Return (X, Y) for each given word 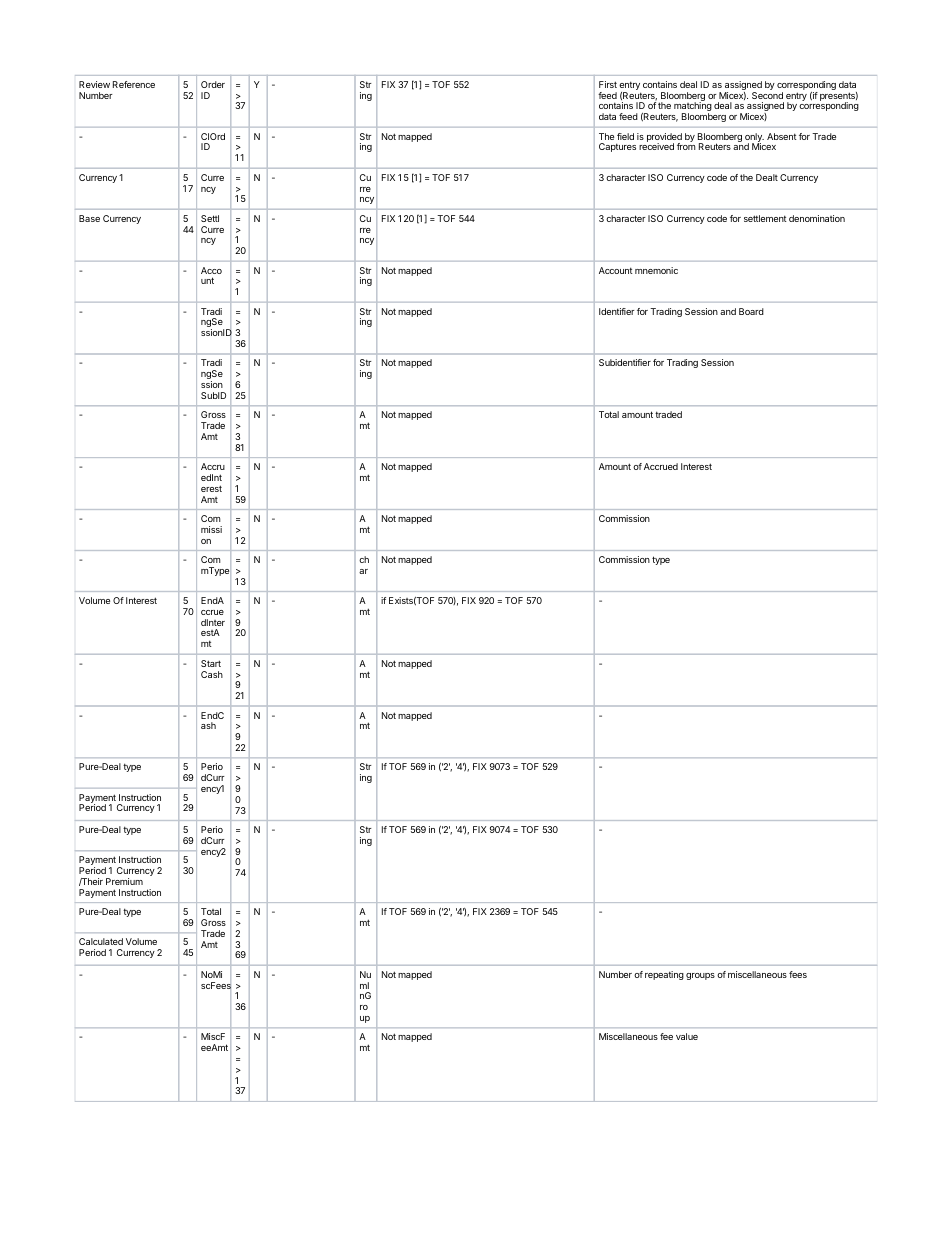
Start (211, 663)
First (608, 84)
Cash (212, 674)
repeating (664, 975)
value (687, 1036)
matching (693, 108)
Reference (134, 84)
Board (751, 311)
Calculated (101, 941)
